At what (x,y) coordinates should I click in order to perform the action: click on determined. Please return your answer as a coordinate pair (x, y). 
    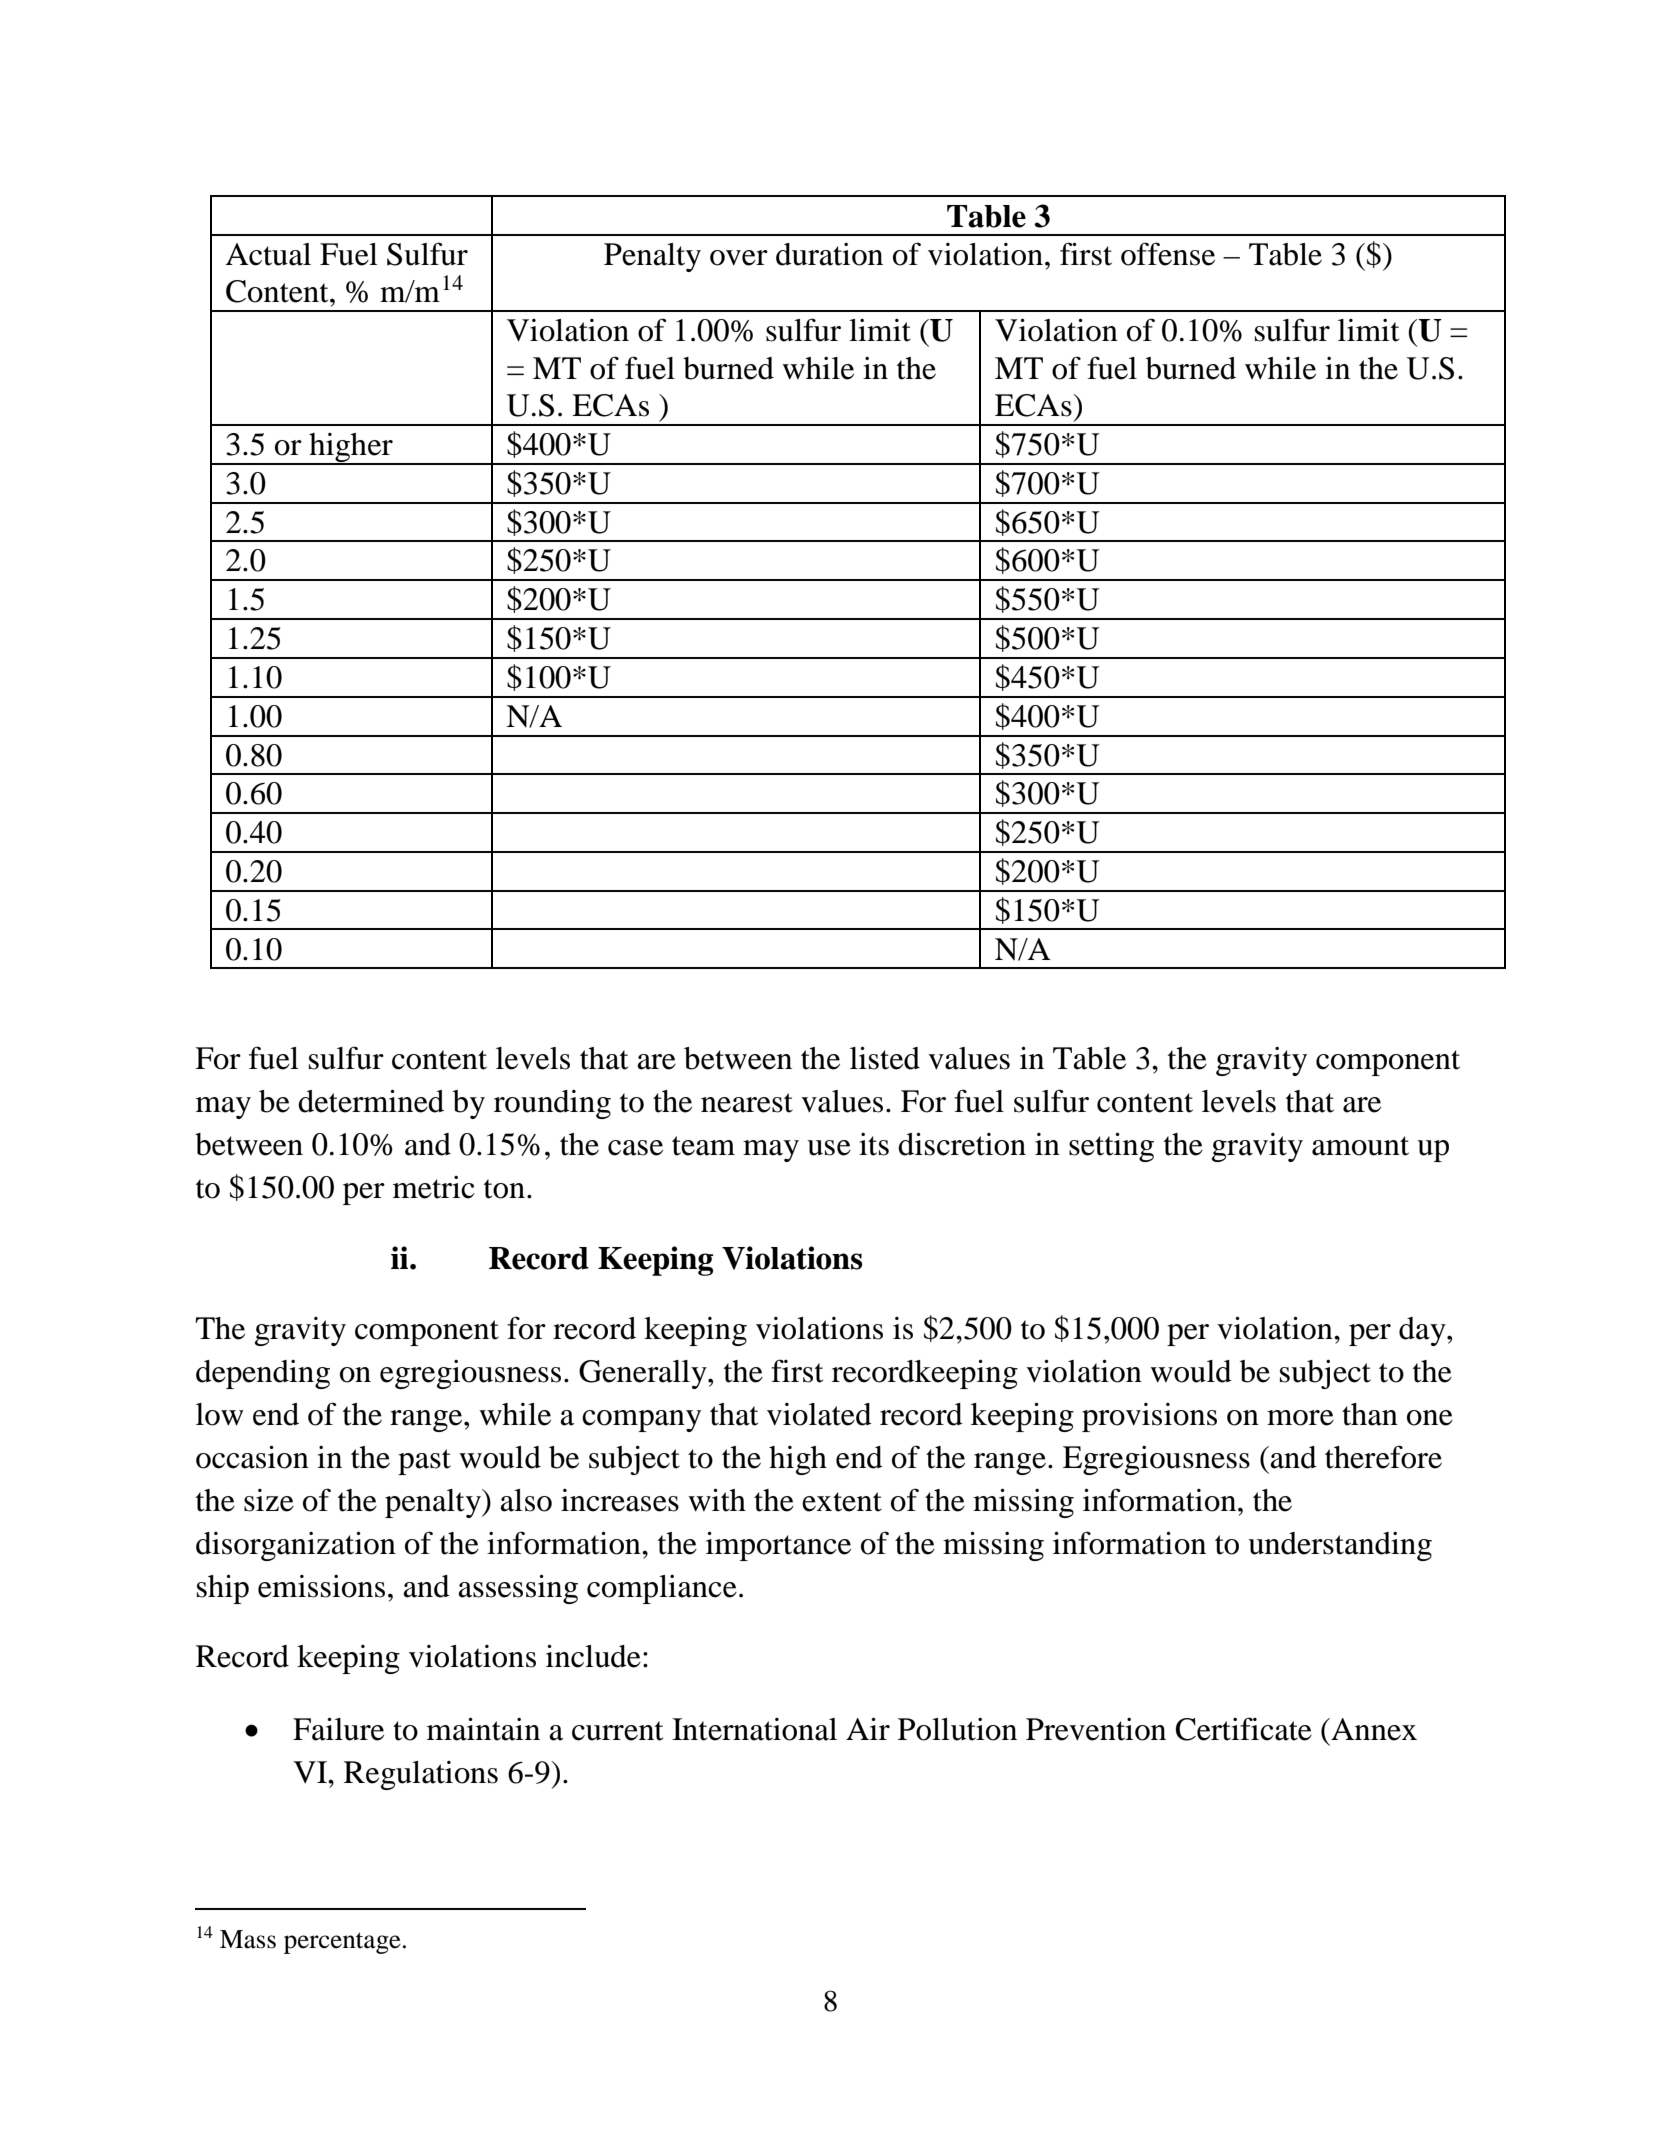
    Looking at the image, I should click on (371, 1101).
